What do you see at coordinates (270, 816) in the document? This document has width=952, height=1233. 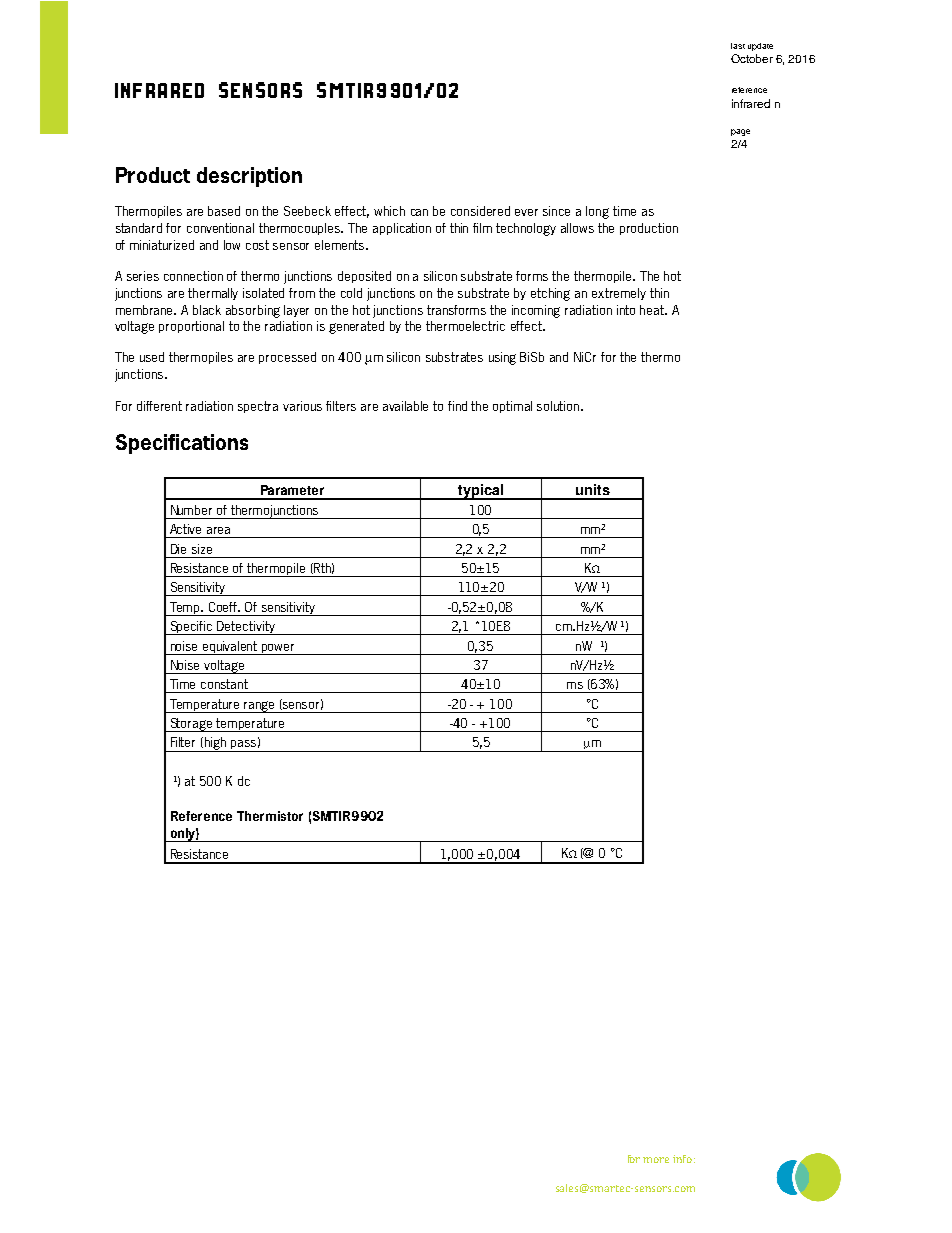 I see `Thermistor` at bounding box center [270, 816].
